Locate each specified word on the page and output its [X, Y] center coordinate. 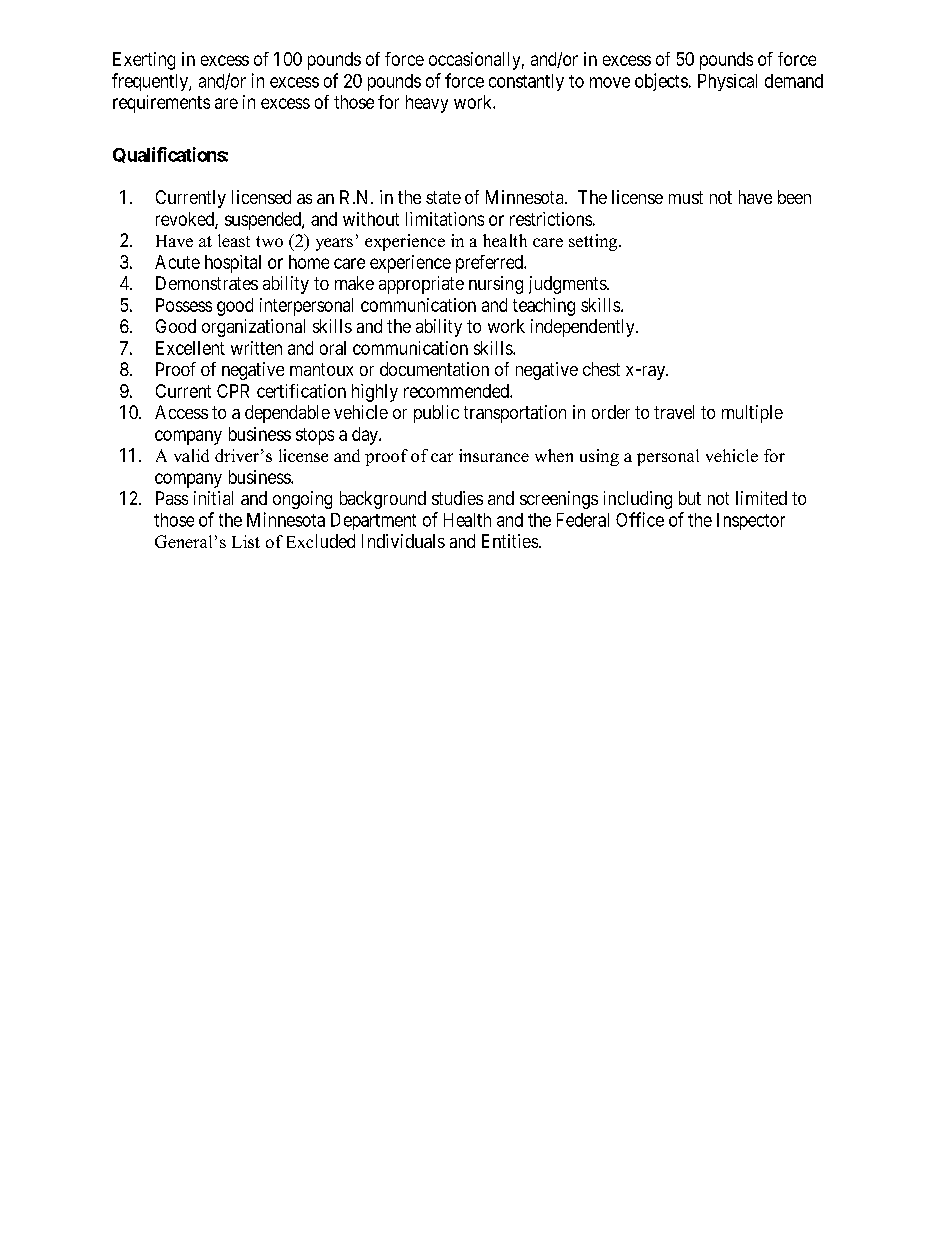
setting [594, 242]
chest [601, 369]
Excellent [190, 348]
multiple [752, 414]
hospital [233, 264]
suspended [264, 221]
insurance [494, 455]
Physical [727, 82]
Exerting [144, 61]
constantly [526, 82]
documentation [434, 369]
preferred [490, 264]
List [246, 541]
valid [191, 455]
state [443, 197]
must [686, 197]
